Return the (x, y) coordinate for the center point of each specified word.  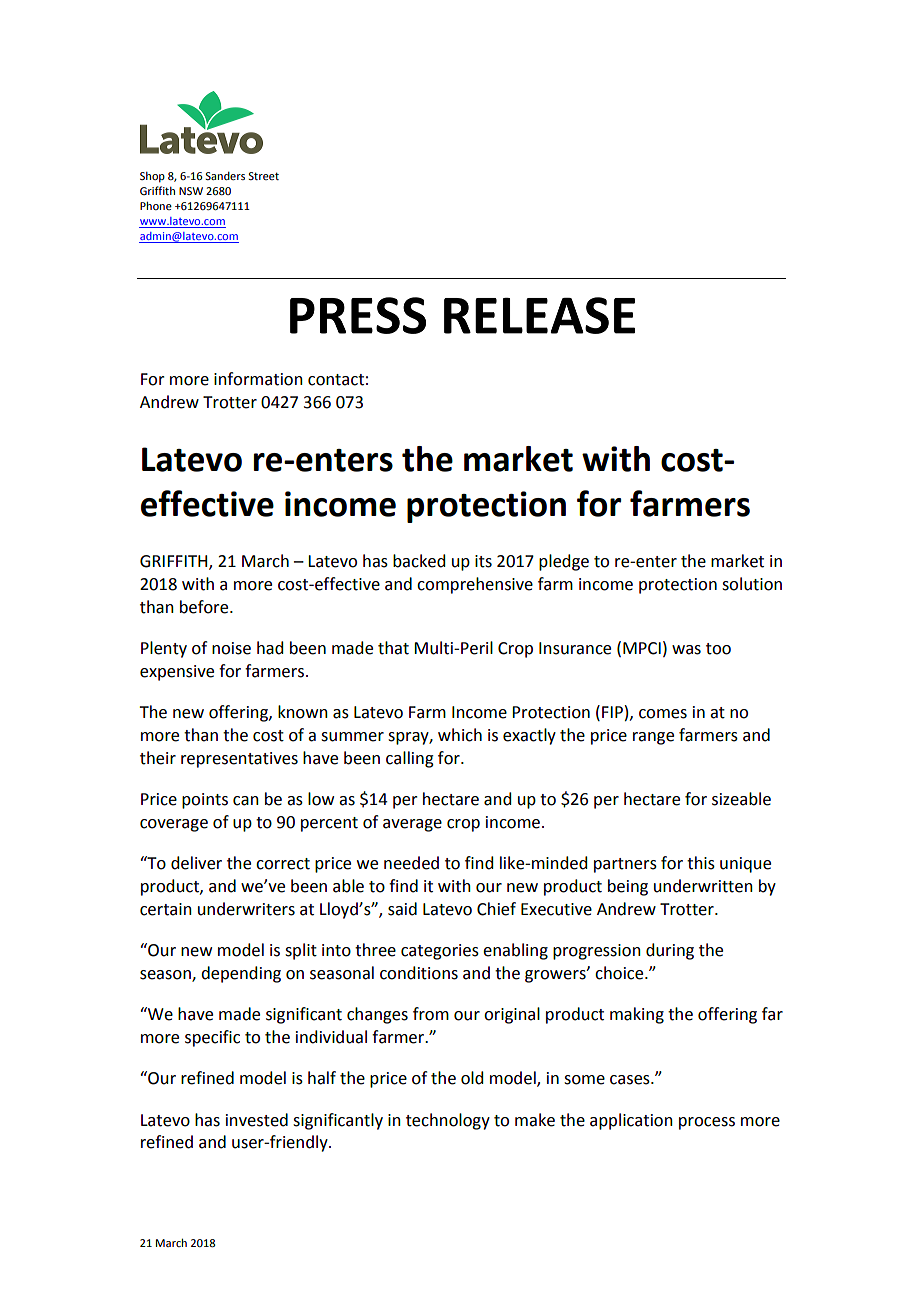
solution (752, 584)
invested (257, 1120)
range (653, 738)
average (412, 825)
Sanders (225, 176)
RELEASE (539, 315)
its (483, 561)
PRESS (358, 315)
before (205, 607)
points (205, 801)
